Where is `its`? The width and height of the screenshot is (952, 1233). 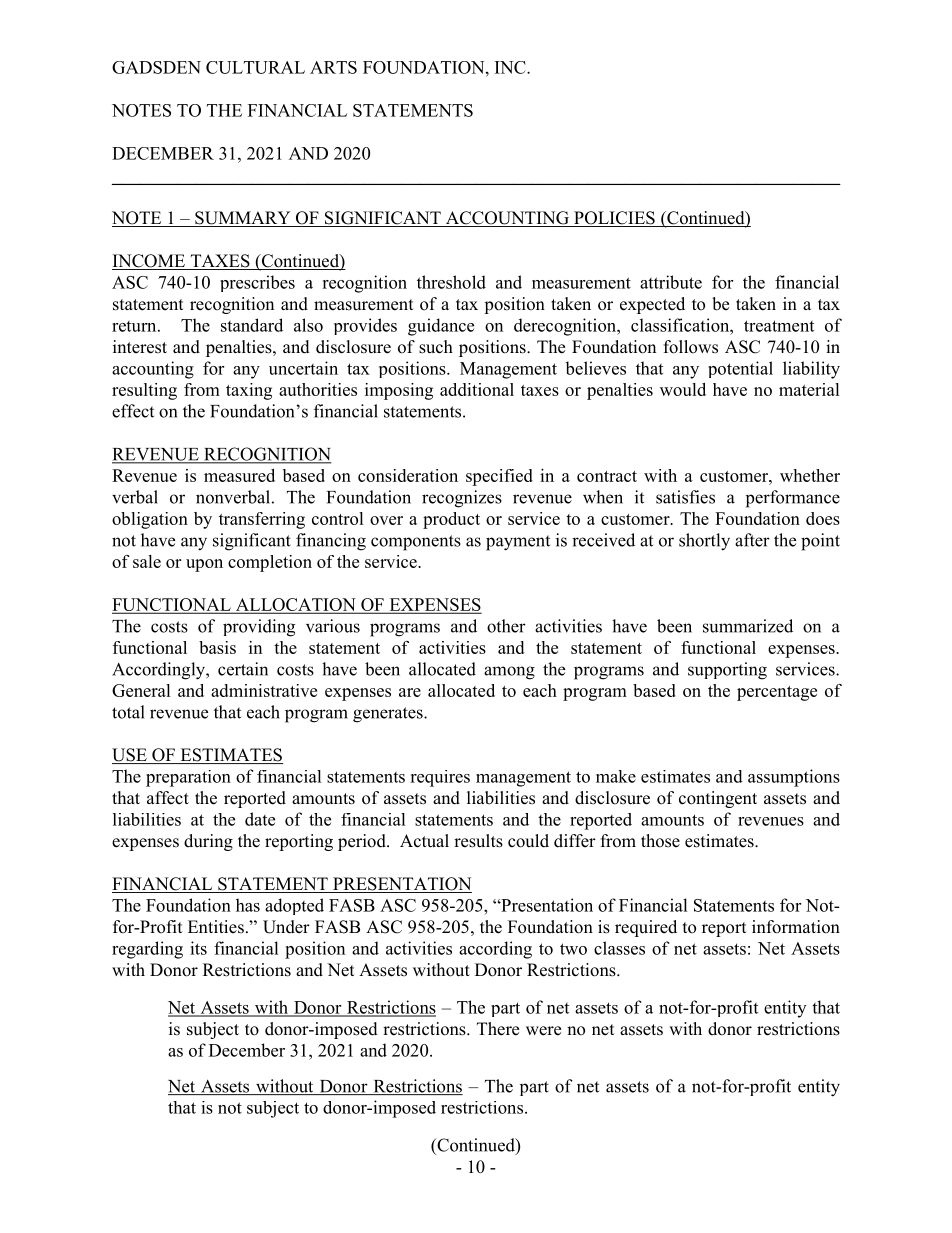
its is located at coordinates (198, 948).
